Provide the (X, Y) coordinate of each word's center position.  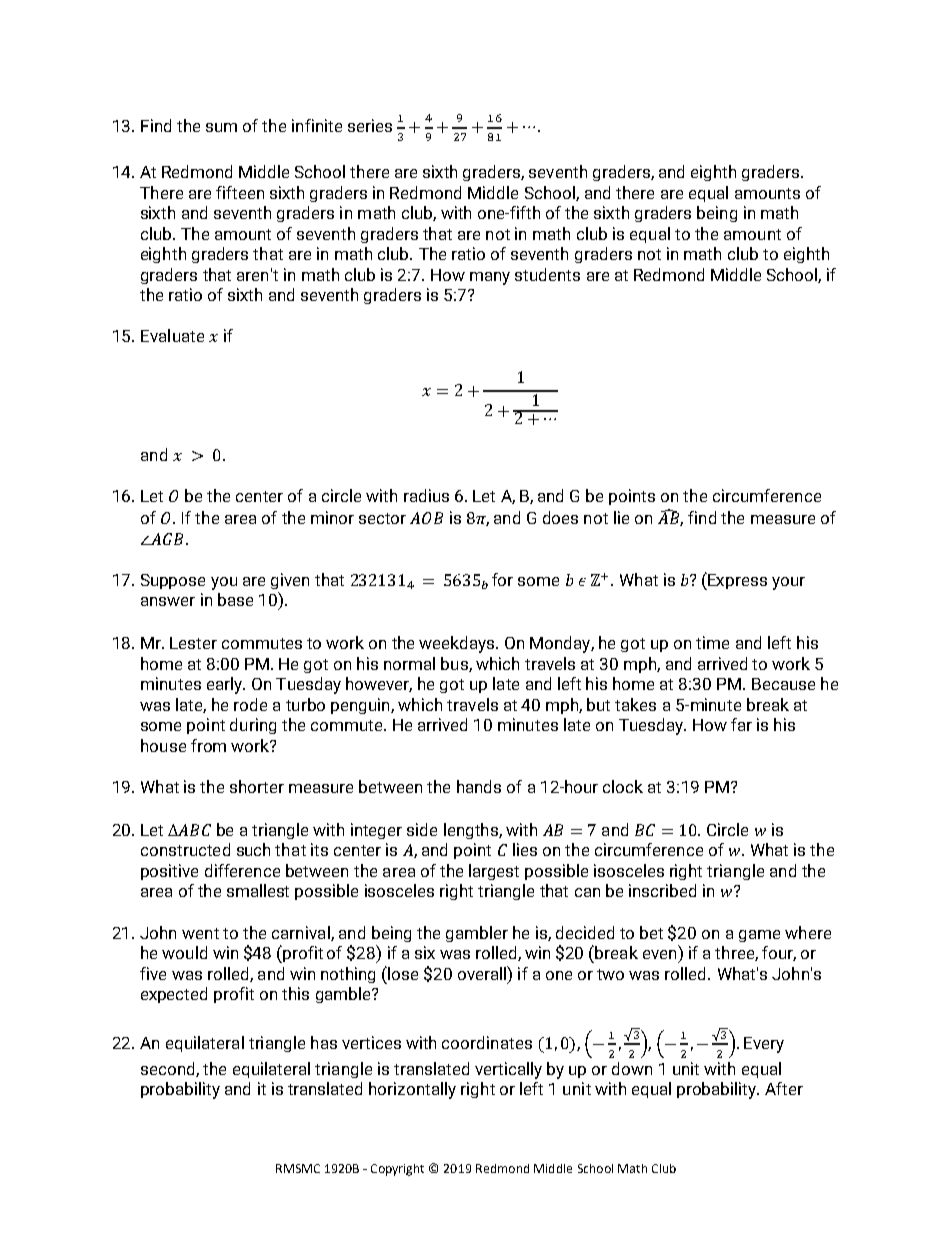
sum (221, 127)
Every (764, 1045)
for (502, 579)
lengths (472, 831)
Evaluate (172, 335)
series (370, 125)
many (490, 278)
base (235, 599)
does (560, 517)
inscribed (662, 890)
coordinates (487, 1042)
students (547, 274)
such (253, 849)
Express (737, 581)
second (169, 1069)
